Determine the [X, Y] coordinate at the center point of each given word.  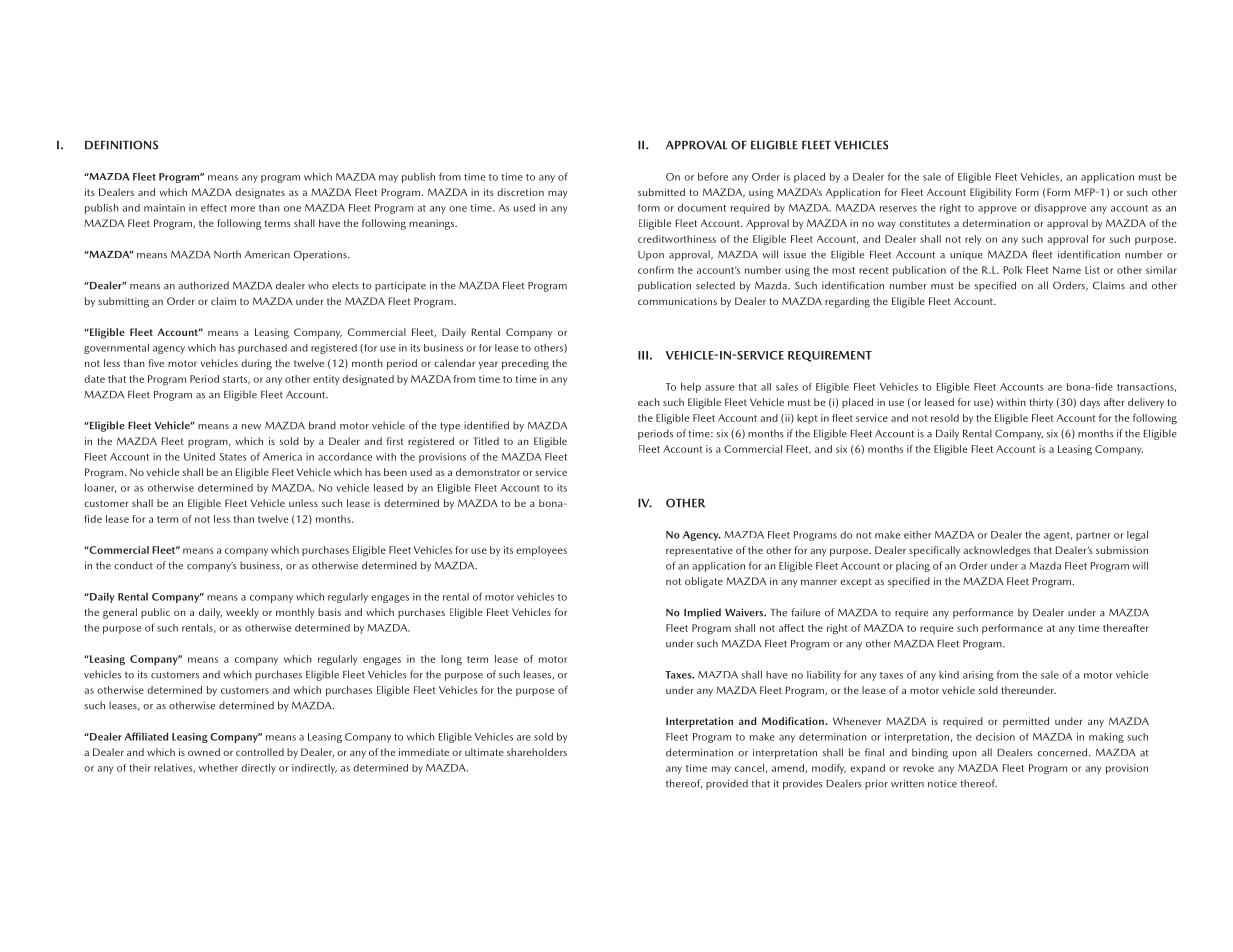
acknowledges [997, 551]
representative [699, 551]
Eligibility [991, 193]
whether [218, 768]
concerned [1062, 752]
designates [260, 193]
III [643, 355]
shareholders [537, 752]
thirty [1041, 403]
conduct [133, 565]
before [713, 176]
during [256, 364]
